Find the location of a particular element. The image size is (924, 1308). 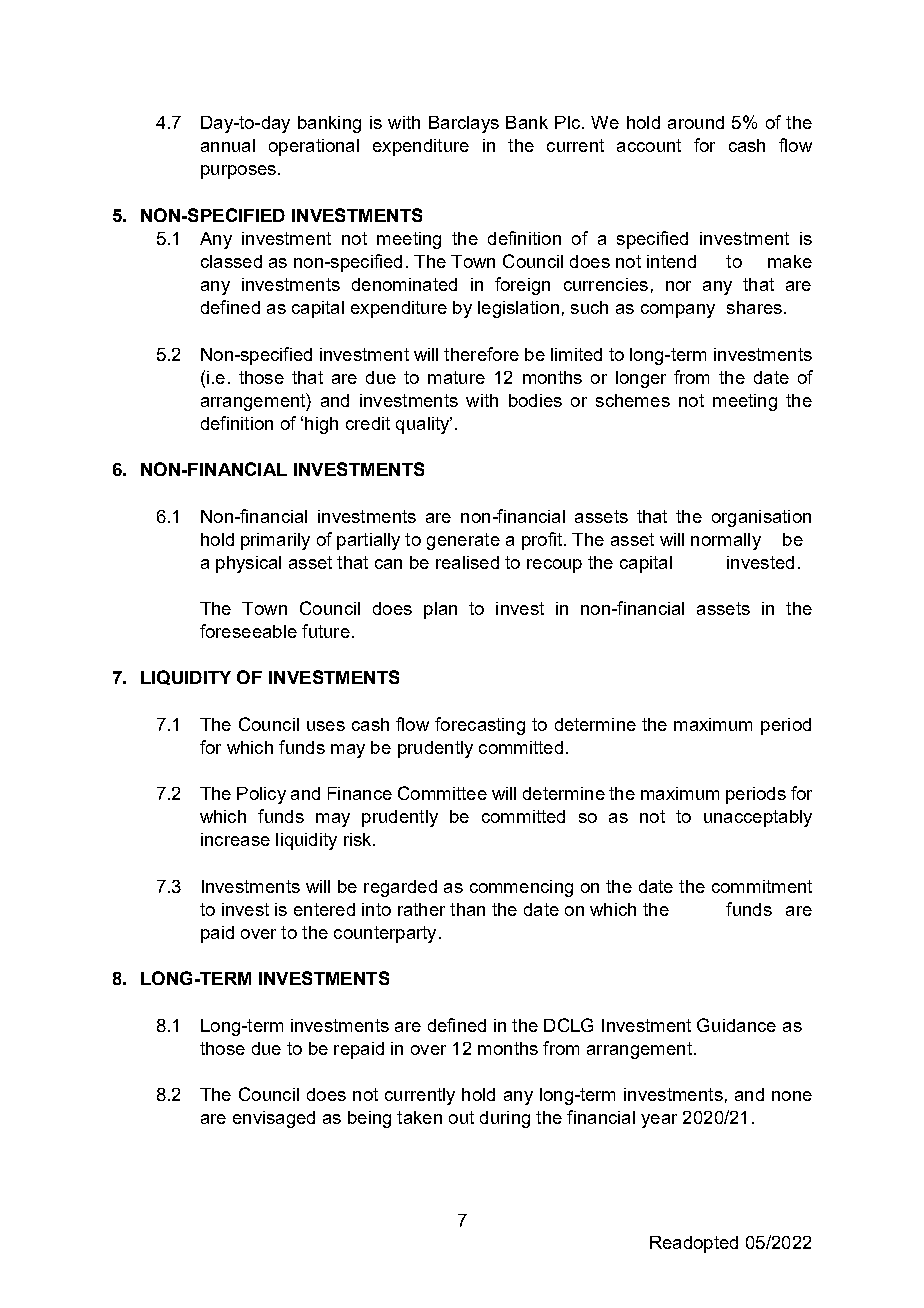

envisaged is located at coordinates (274, 1119).
